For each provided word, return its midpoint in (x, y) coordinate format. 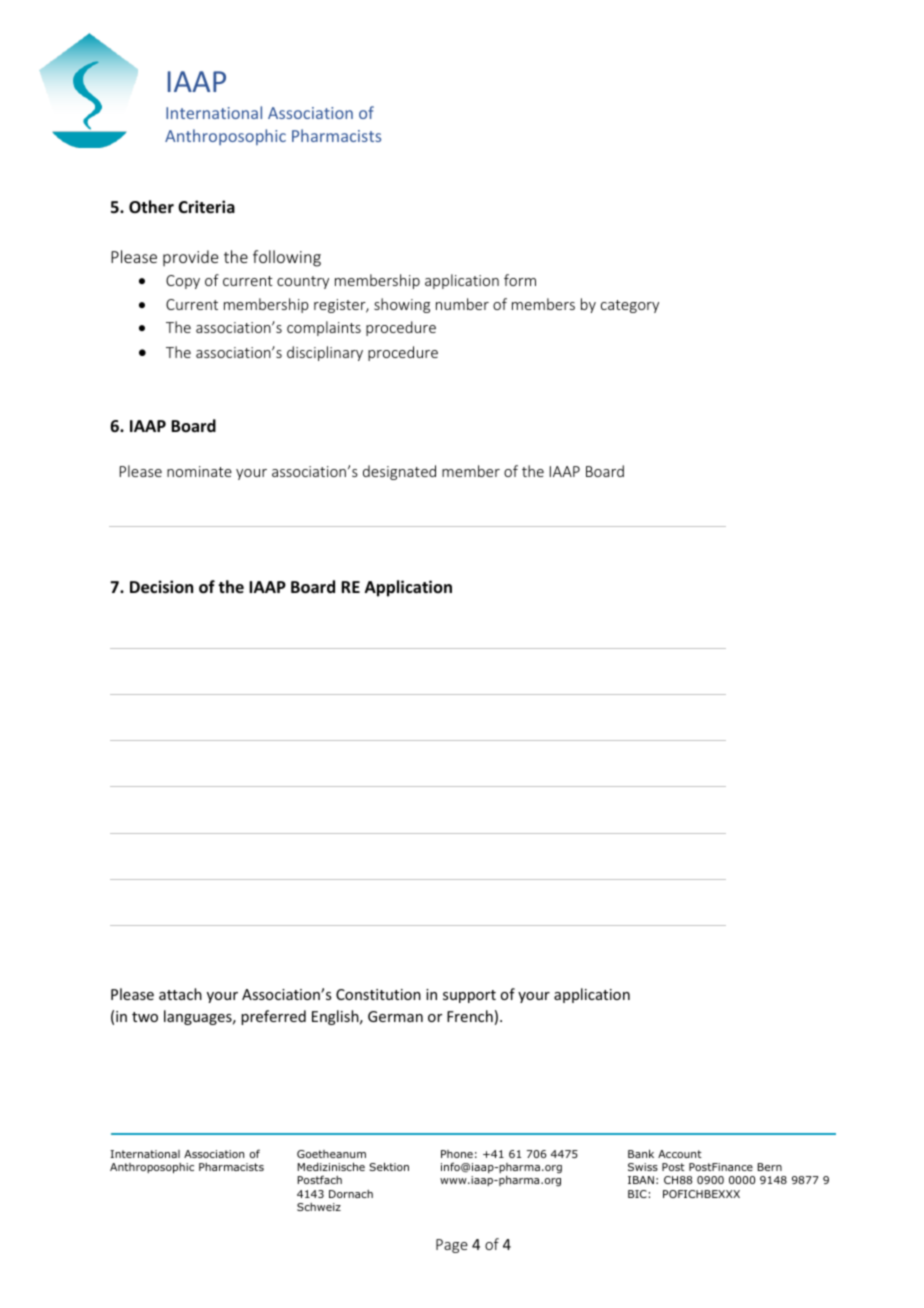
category (630, 306)
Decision (161, 587)
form (520, 280)
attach (180, 994)
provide (190, 258)
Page (452, 1246)
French (470, 1016)
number (462, 304)
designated (399, 472)
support (469, 996)
